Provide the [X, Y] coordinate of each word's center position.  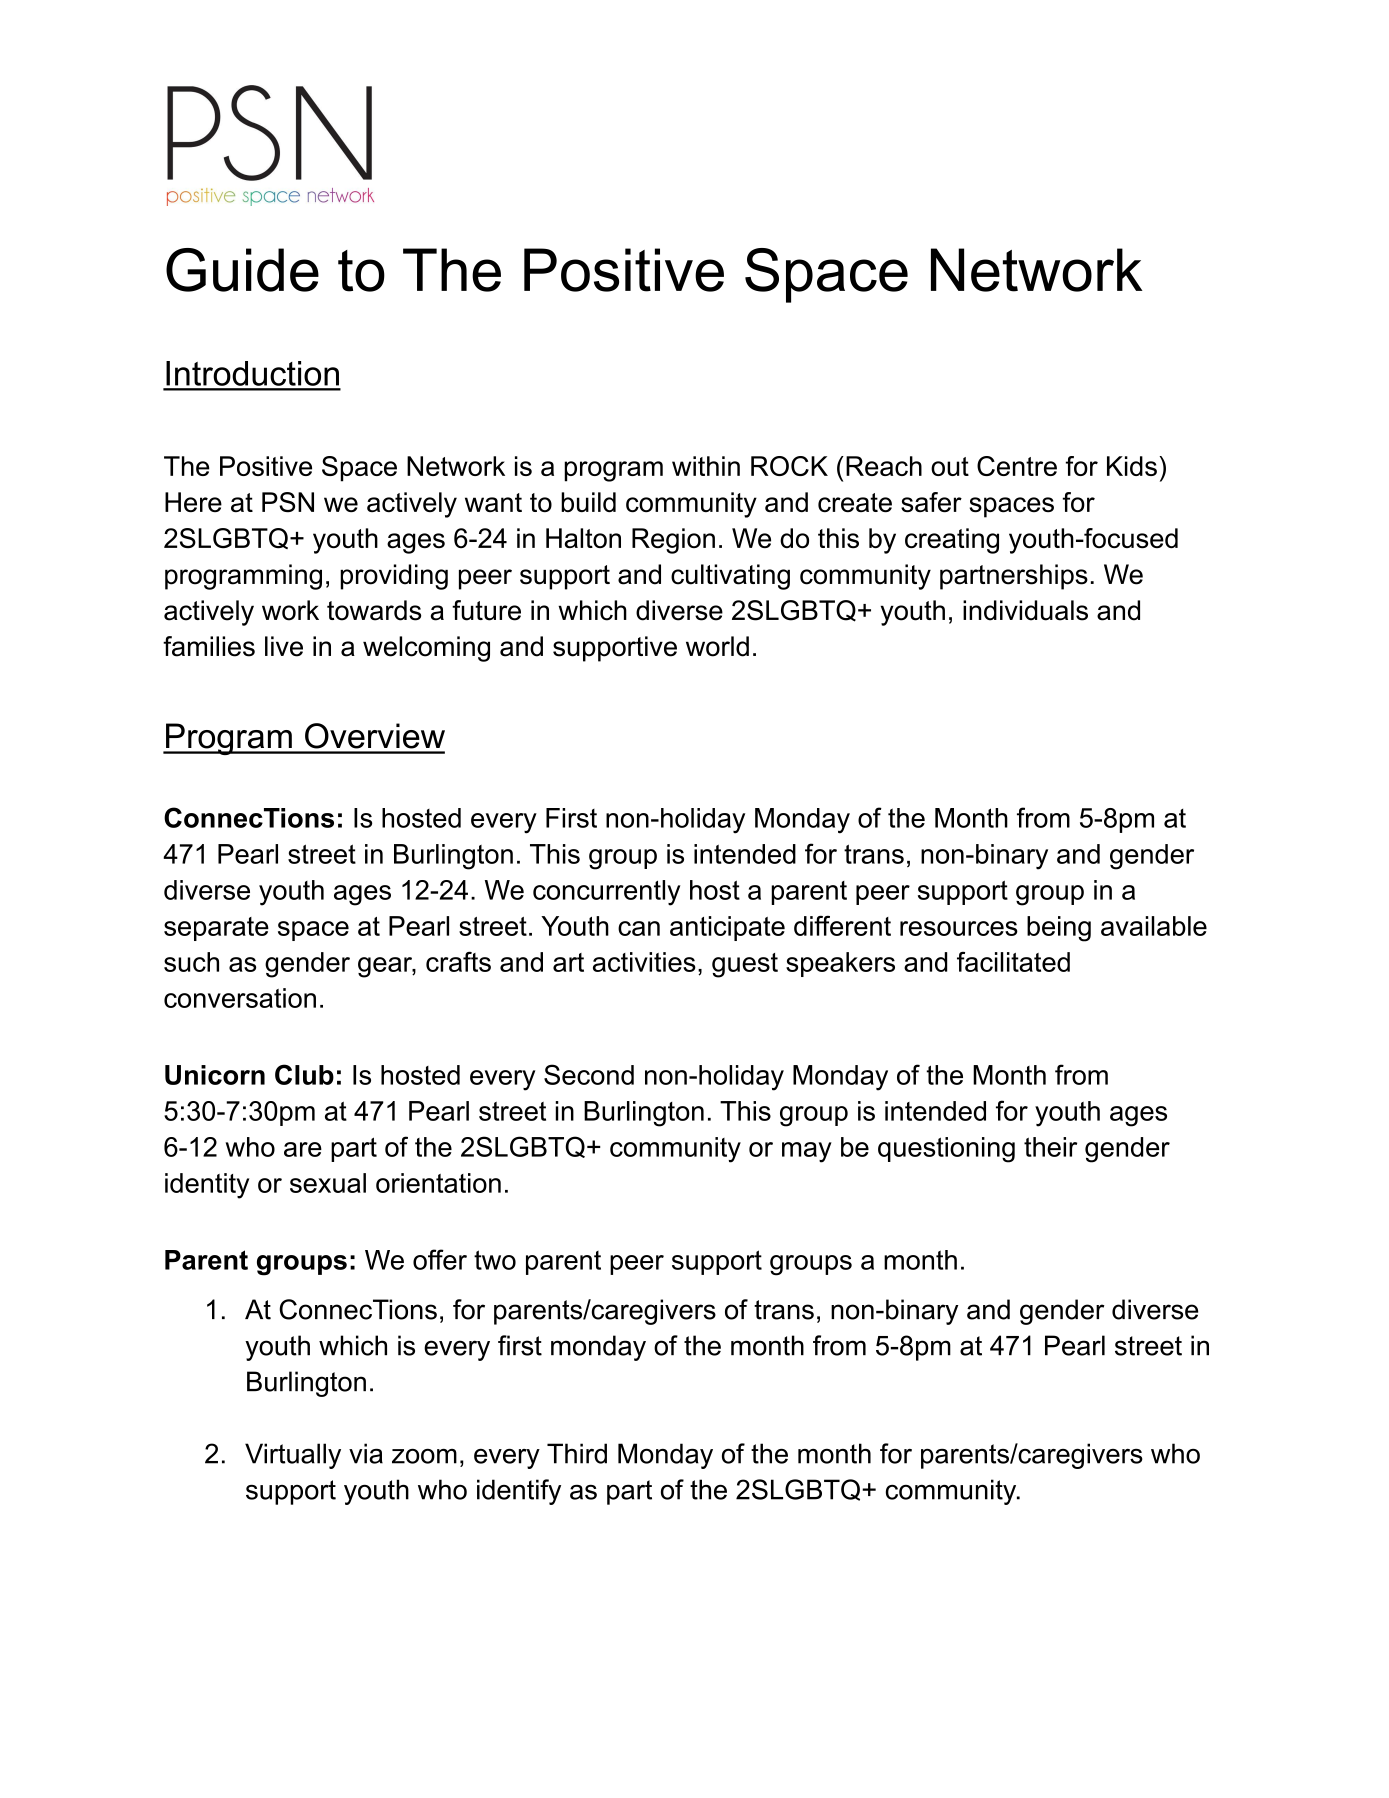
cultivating [730, 577]
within [706, 466]
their [1050, 1147]
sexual [328, 1183]
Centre [1017, 466]
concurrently [606, 893]
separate [216, 929]
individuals [1025, 610]
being [1059, 929]
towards [374, 610]
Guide [242, 270]
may [807, 1152]
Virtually [293, 1456]
